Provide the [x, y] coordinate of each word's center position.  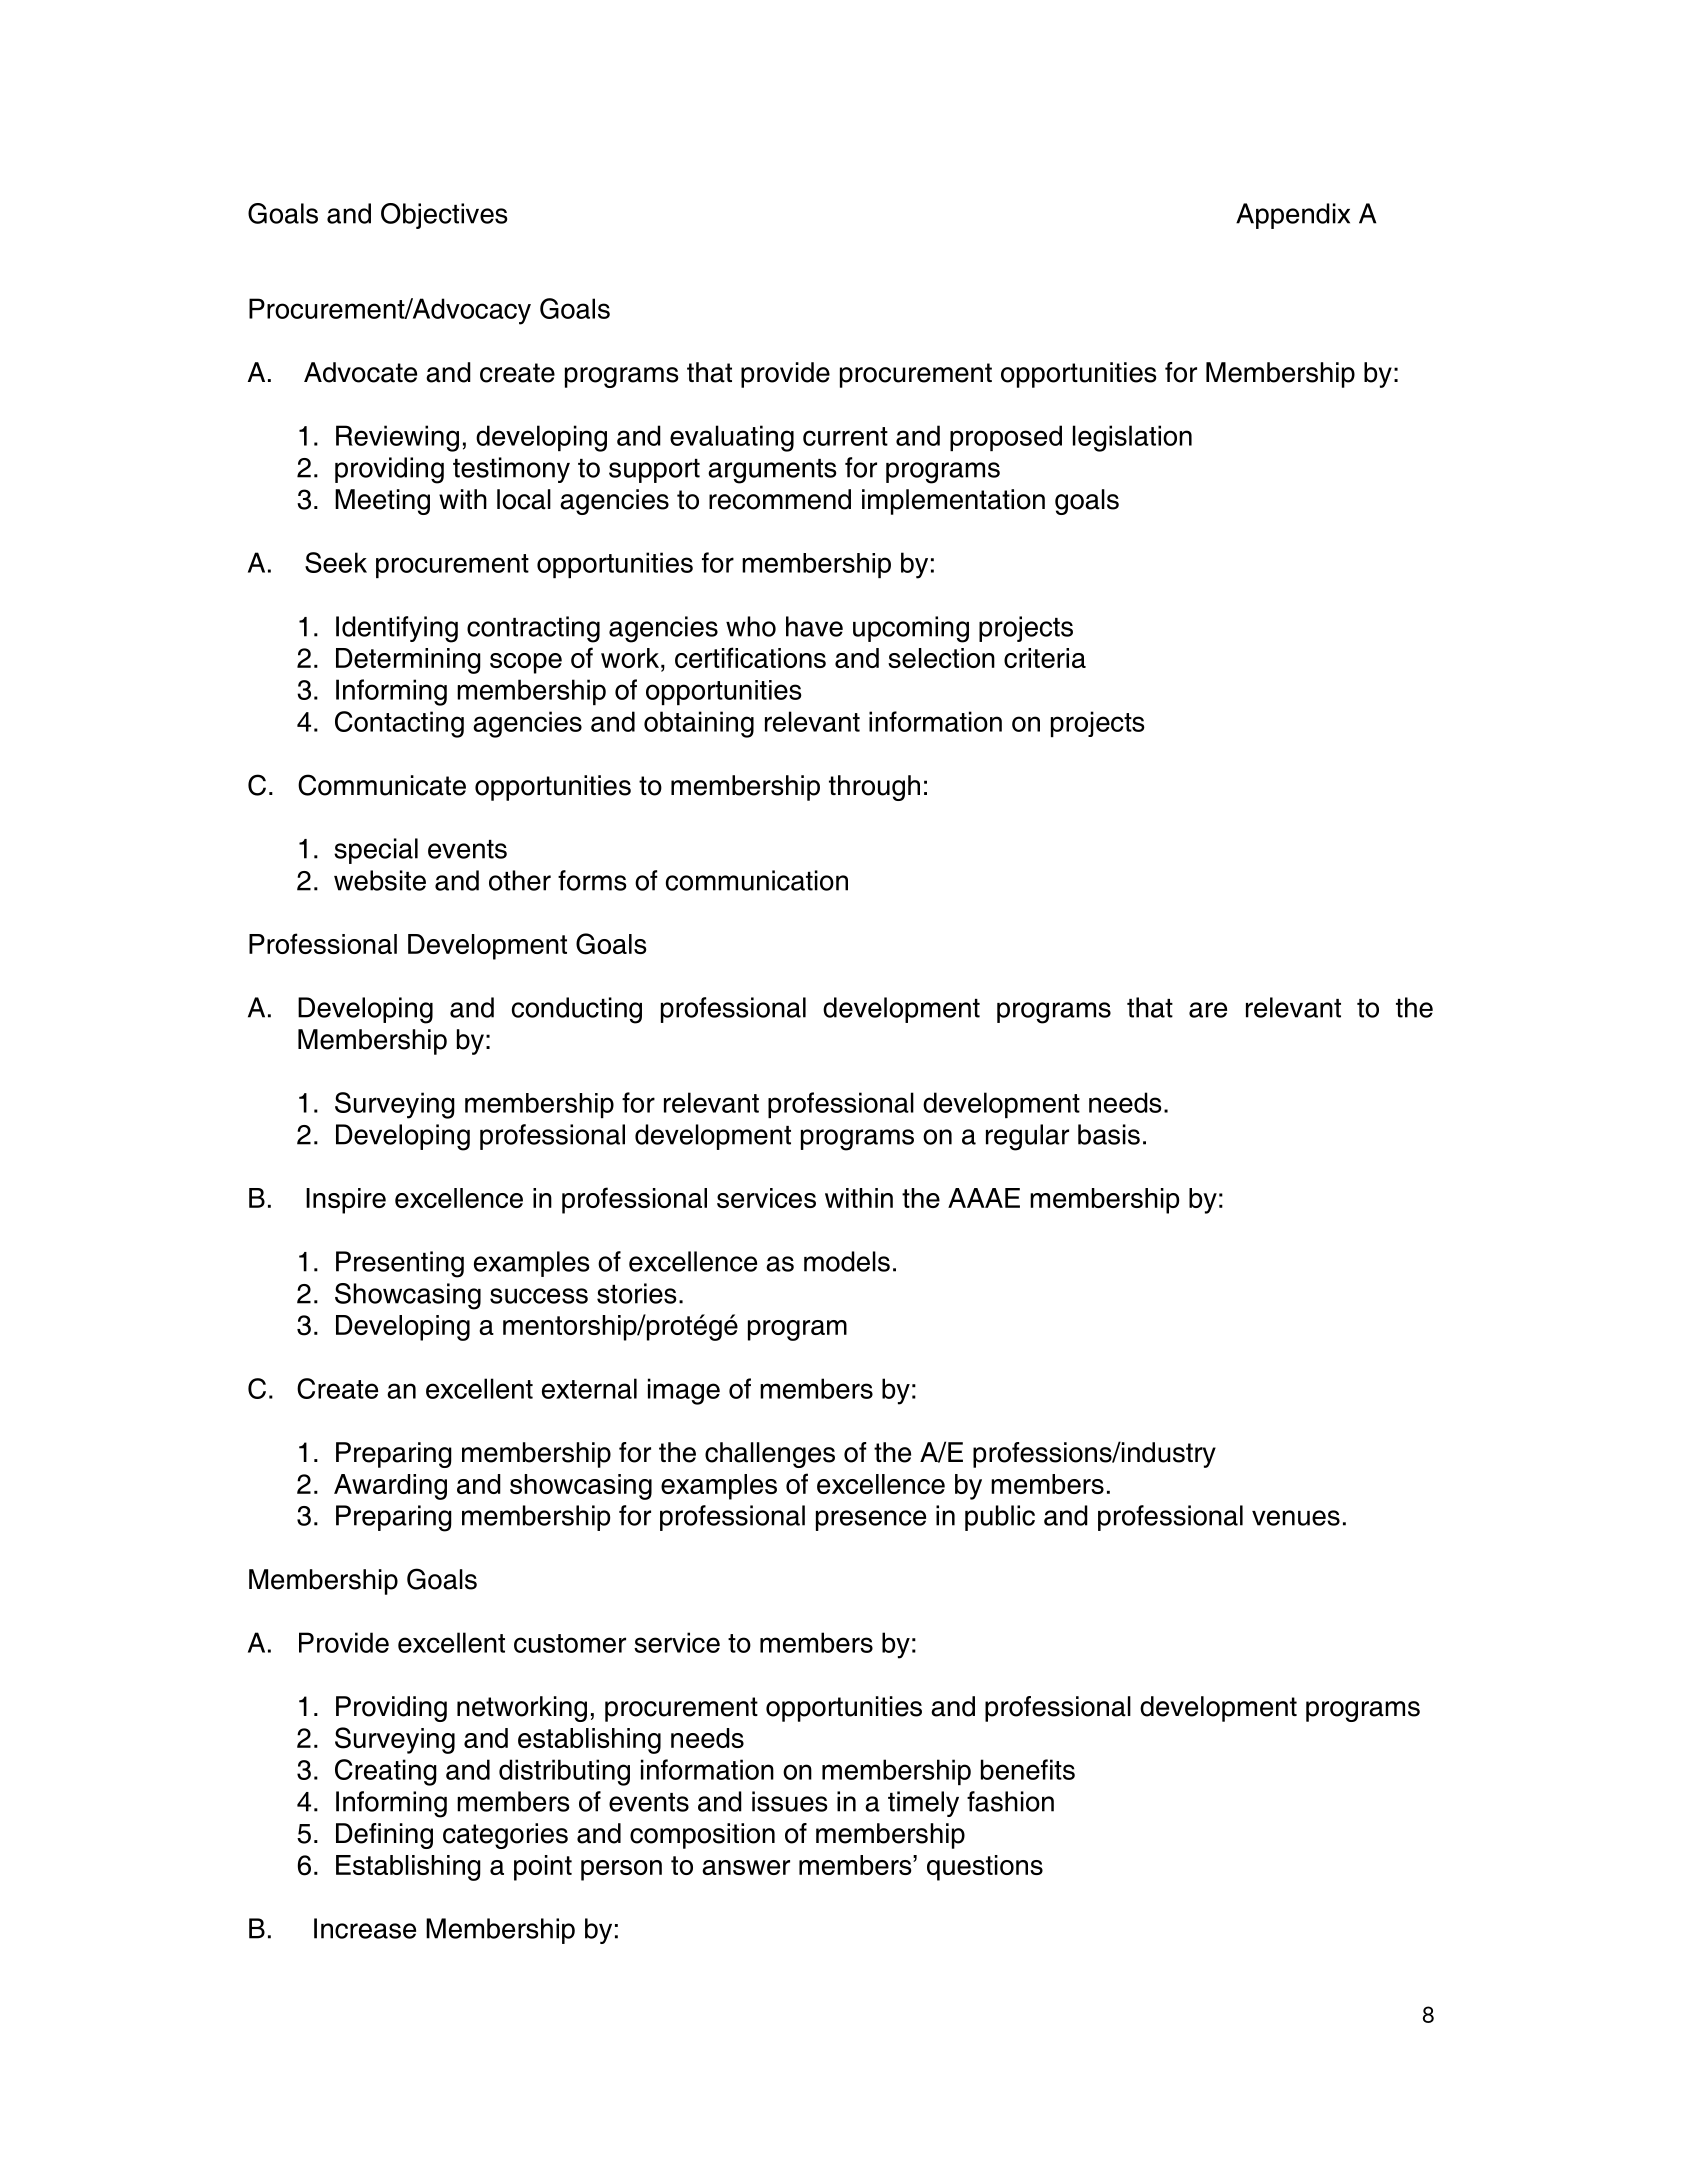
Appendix [1293, 216]
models [847, 1261]
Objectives [444, 216]
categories [505, 1836]
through [874, 788]
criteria [1045, 658]
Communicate [382, 785]
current [845, 436]
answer [746, 1867]
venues [1296, 1518]
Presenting [400, 1264]
